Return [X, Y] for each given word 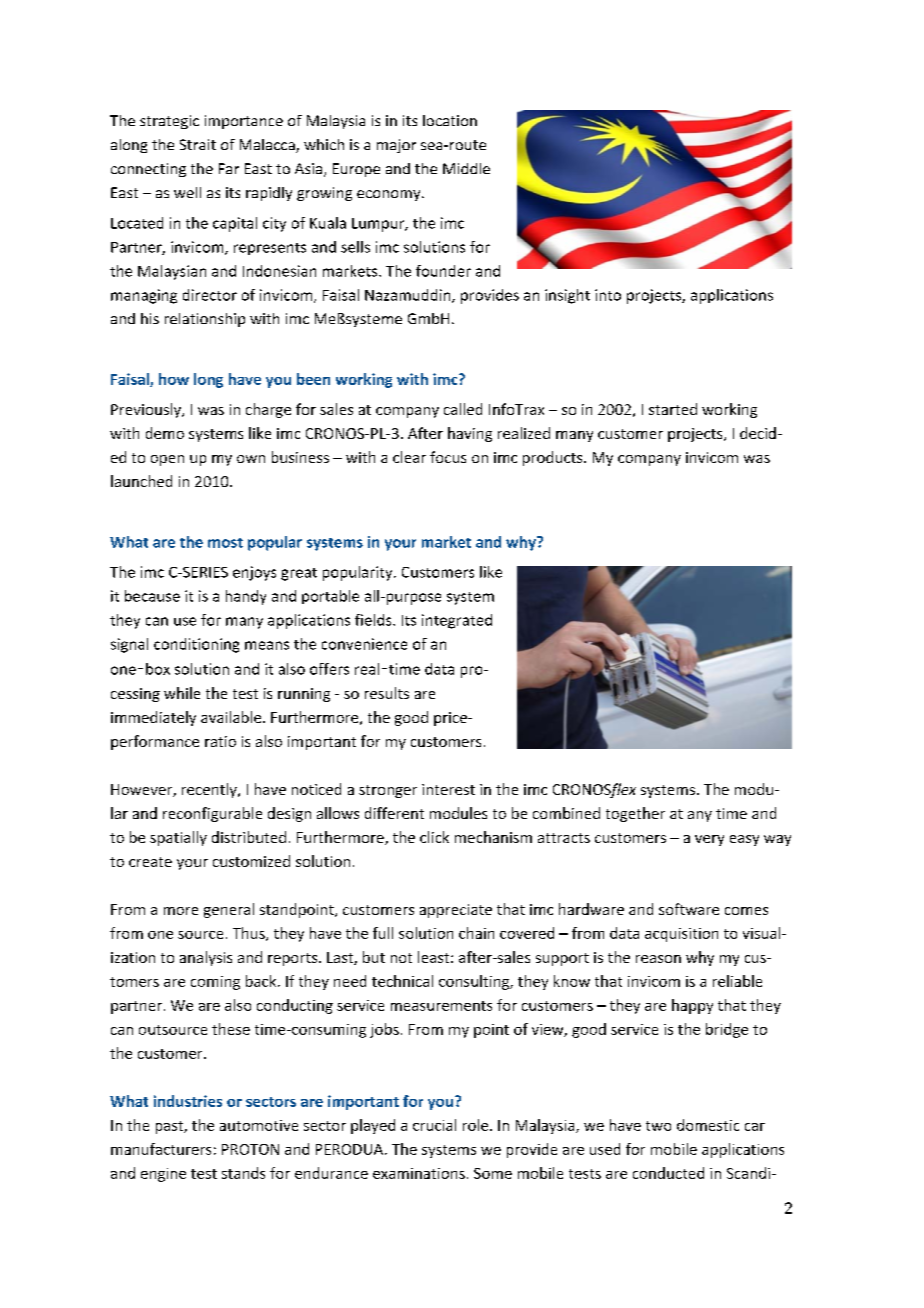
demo [165, 433]
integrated [457, 621]
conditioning [196, 645]
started [673, 409]
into [608, 295]
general [229, 910]
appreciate [456, 911]
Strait [198, 144]
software [689, 909]
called [463, 409]
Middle [466, 168]
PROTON [250, 1149]
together [635, 814]
